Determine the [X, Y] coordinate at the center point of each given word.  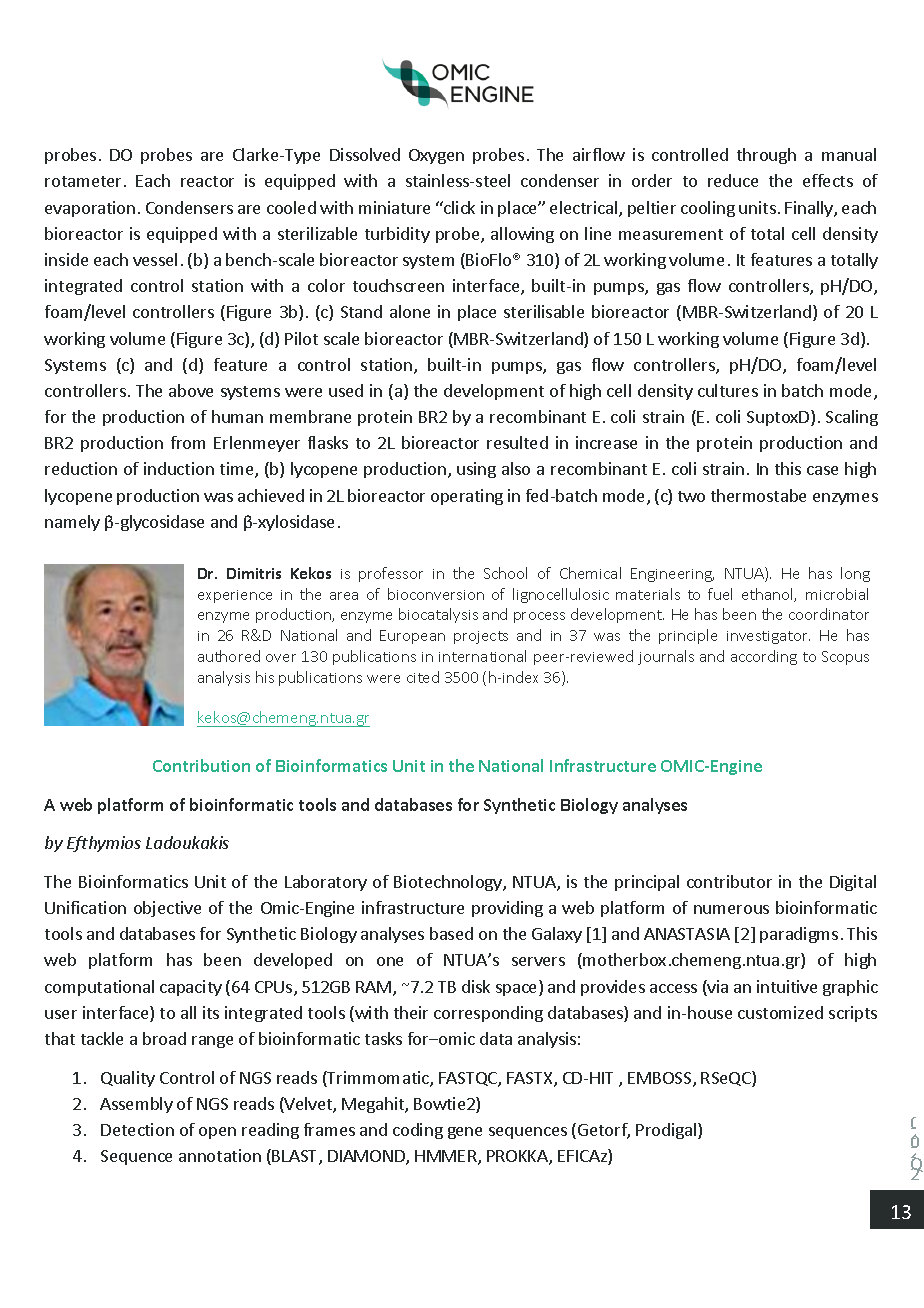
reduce [733, 180]
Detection [137, 1129]
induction [179, 468]
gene [465, 1133]
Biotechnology [449, 883]
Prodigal [667, 1131]
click [458, 207]
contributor [729, 881]
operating [467, 497]
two [691, 496]
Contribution [201, 765]
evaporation [90, 209]
